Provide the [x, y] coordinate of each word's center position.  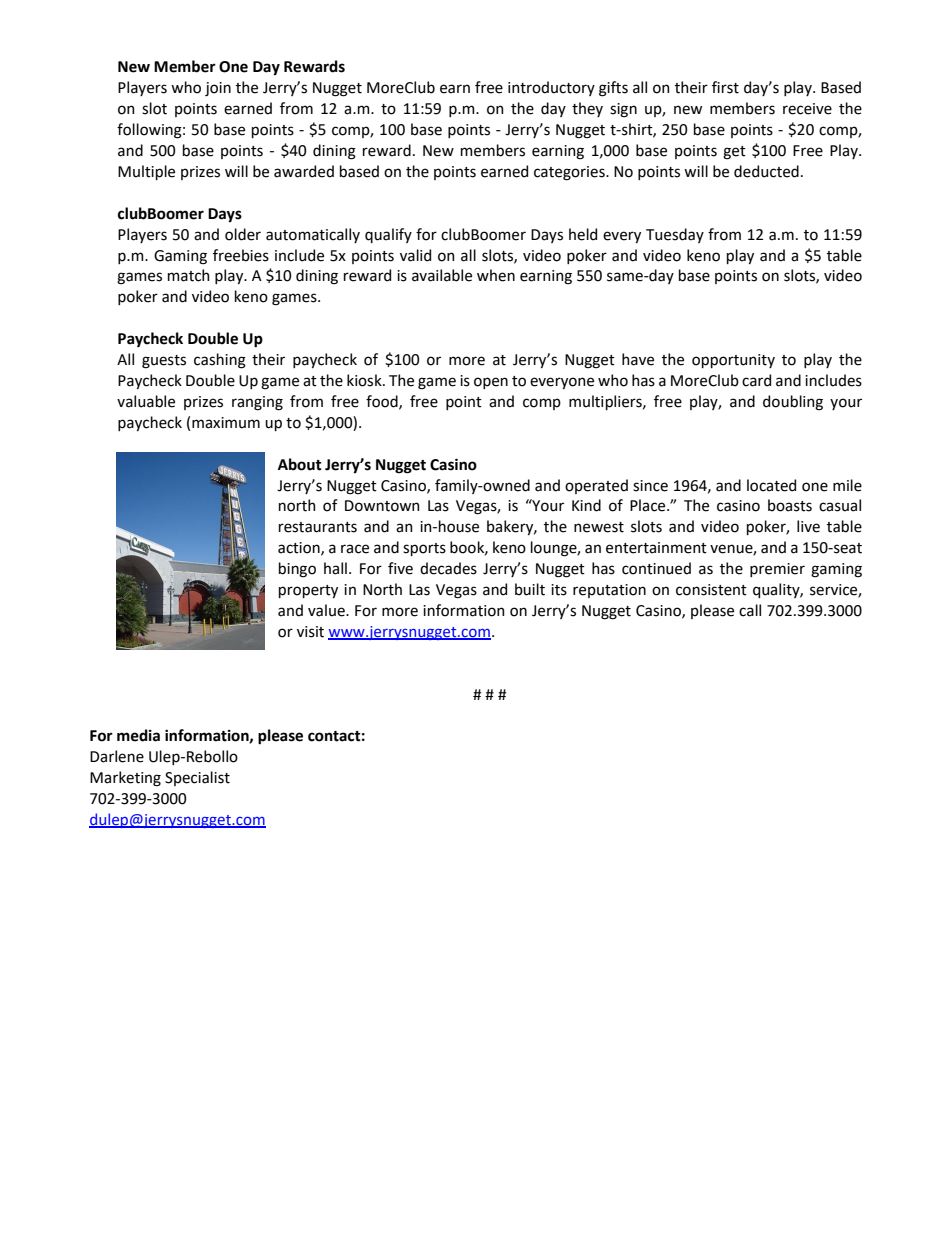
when [496, 275]
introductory [551, 88]
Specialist [197, 778]
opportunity [733, 361]
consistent [711, 590]
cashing [220, 361]
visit [310, 632]
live [808, 526]
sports [424, 549]
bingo [297, 570]
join [218, 89]
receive [807, 109]
